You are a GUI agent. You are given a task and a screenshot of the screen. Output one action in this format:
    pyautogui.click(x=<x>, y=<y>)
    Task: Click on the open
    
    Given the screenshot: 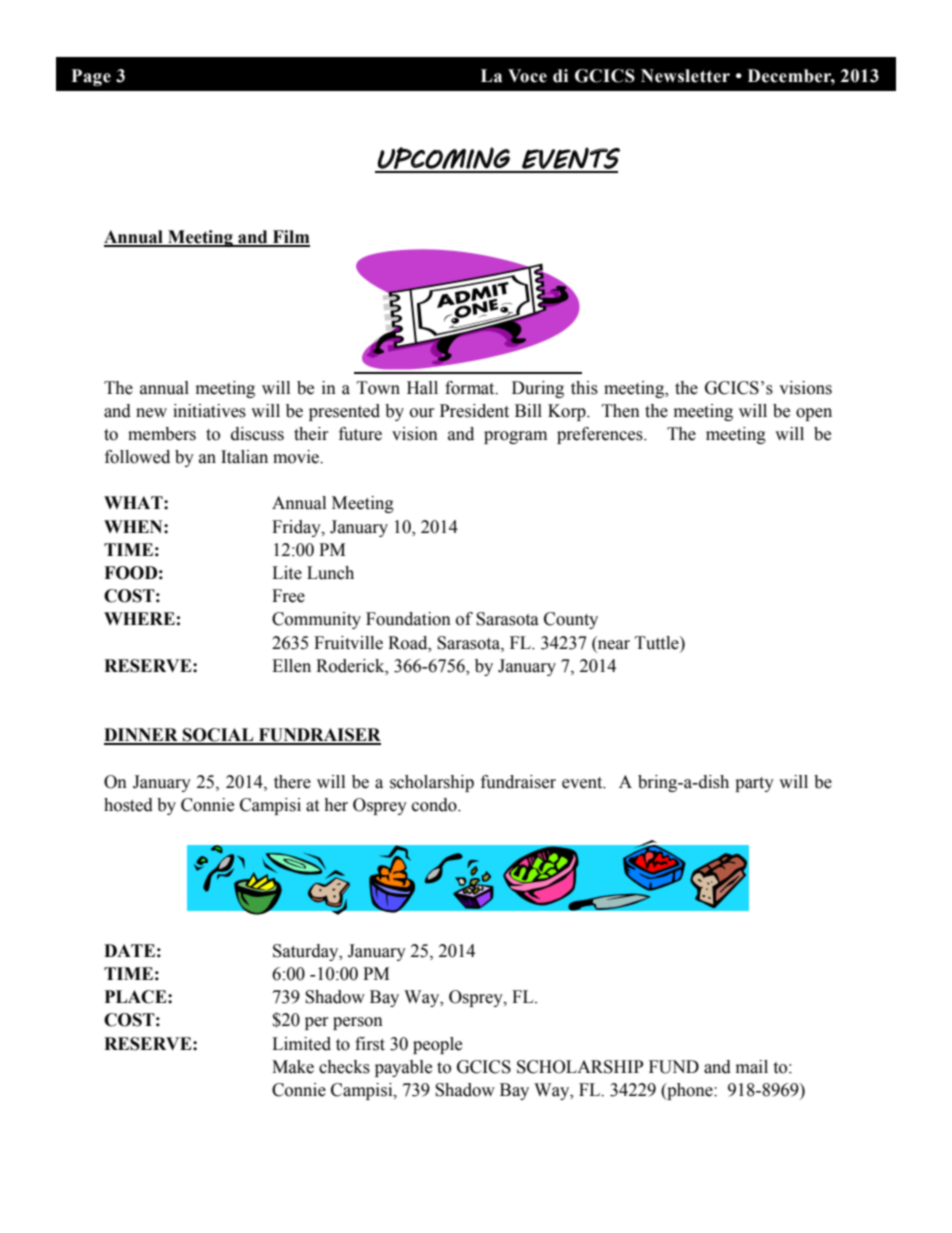 What is the action you would take?
    pyautogui.click(x=814, y=414)
